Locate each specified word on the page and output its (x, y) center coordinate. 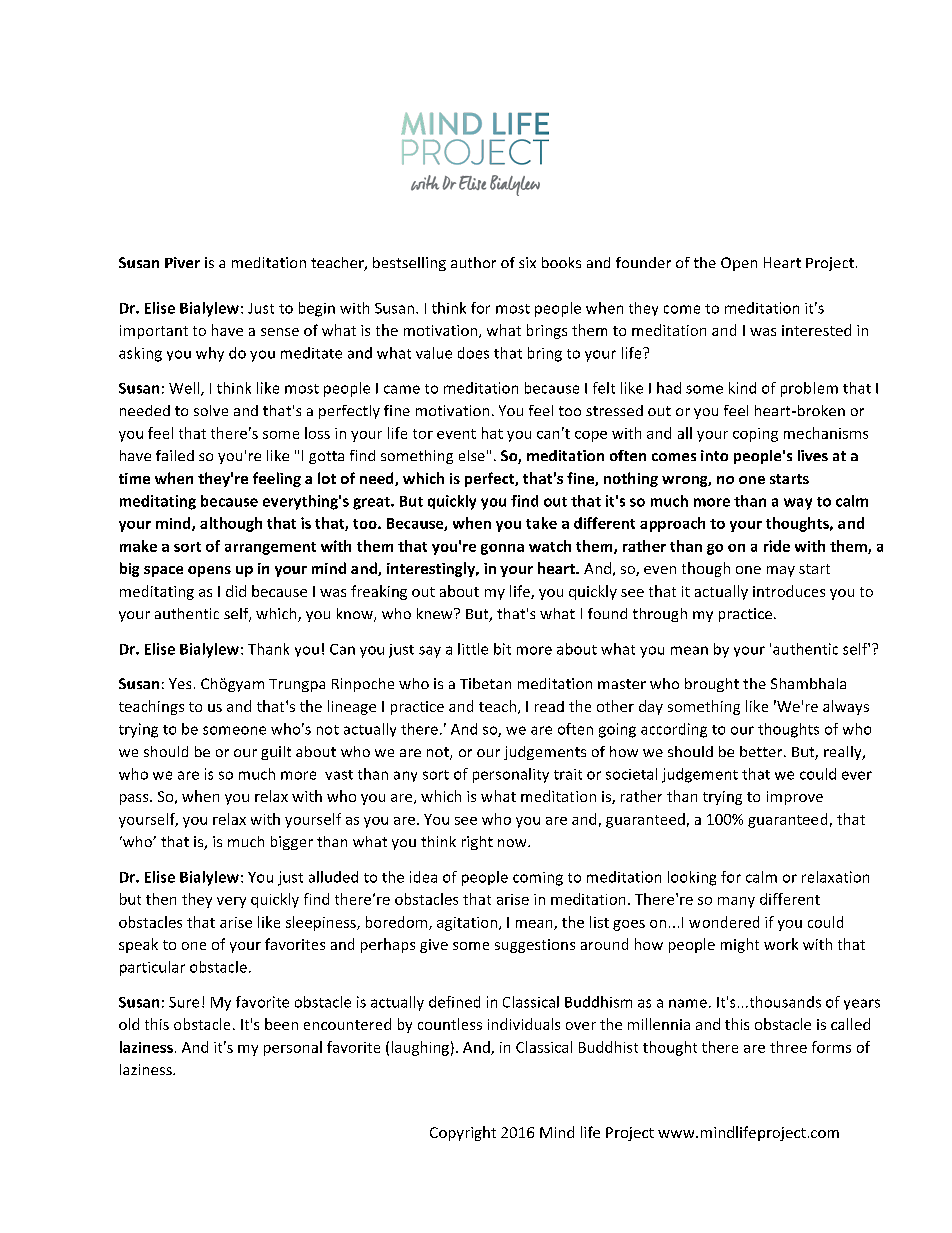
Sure (184, 1002)
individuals (524, 1024)
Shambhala (808, 683)
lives (813, 455)
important (154, 332)
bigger (292, 843)
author (473, 262)
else (472, 455)
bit (502, 649)
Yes (180, 683)
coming (538, 879)
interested (816, 330)
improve (795, 798)
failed (175, 455)
